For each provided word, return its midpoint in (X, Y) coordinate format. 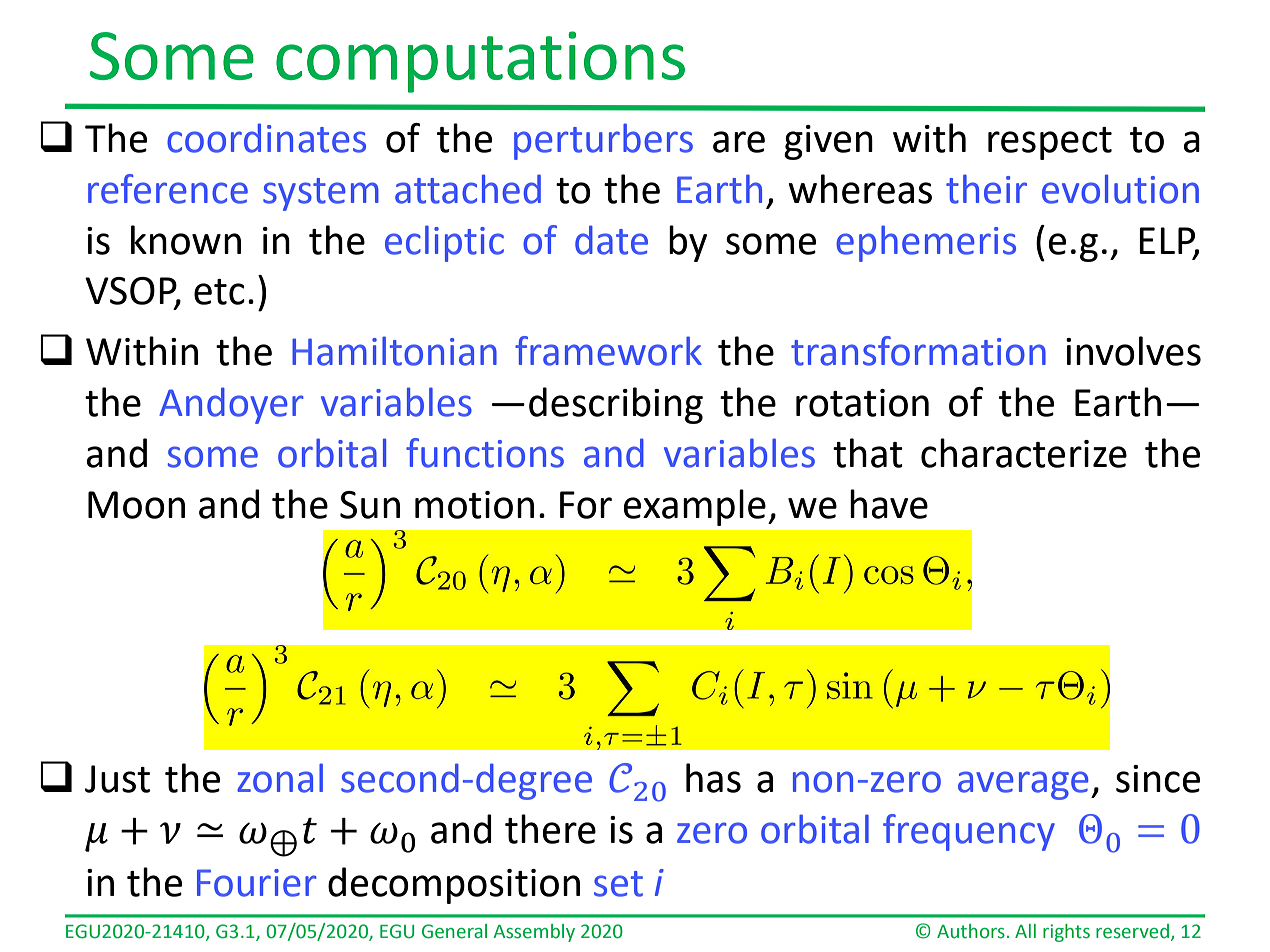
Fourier (257, 883)
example (694, 507)
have (889, 504)
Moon (136, 505)
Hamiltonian (394, 351)
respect (1050, 143)
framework (608, 351)
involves (1133, 351)
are (739, 142)
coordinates (266, 138)
